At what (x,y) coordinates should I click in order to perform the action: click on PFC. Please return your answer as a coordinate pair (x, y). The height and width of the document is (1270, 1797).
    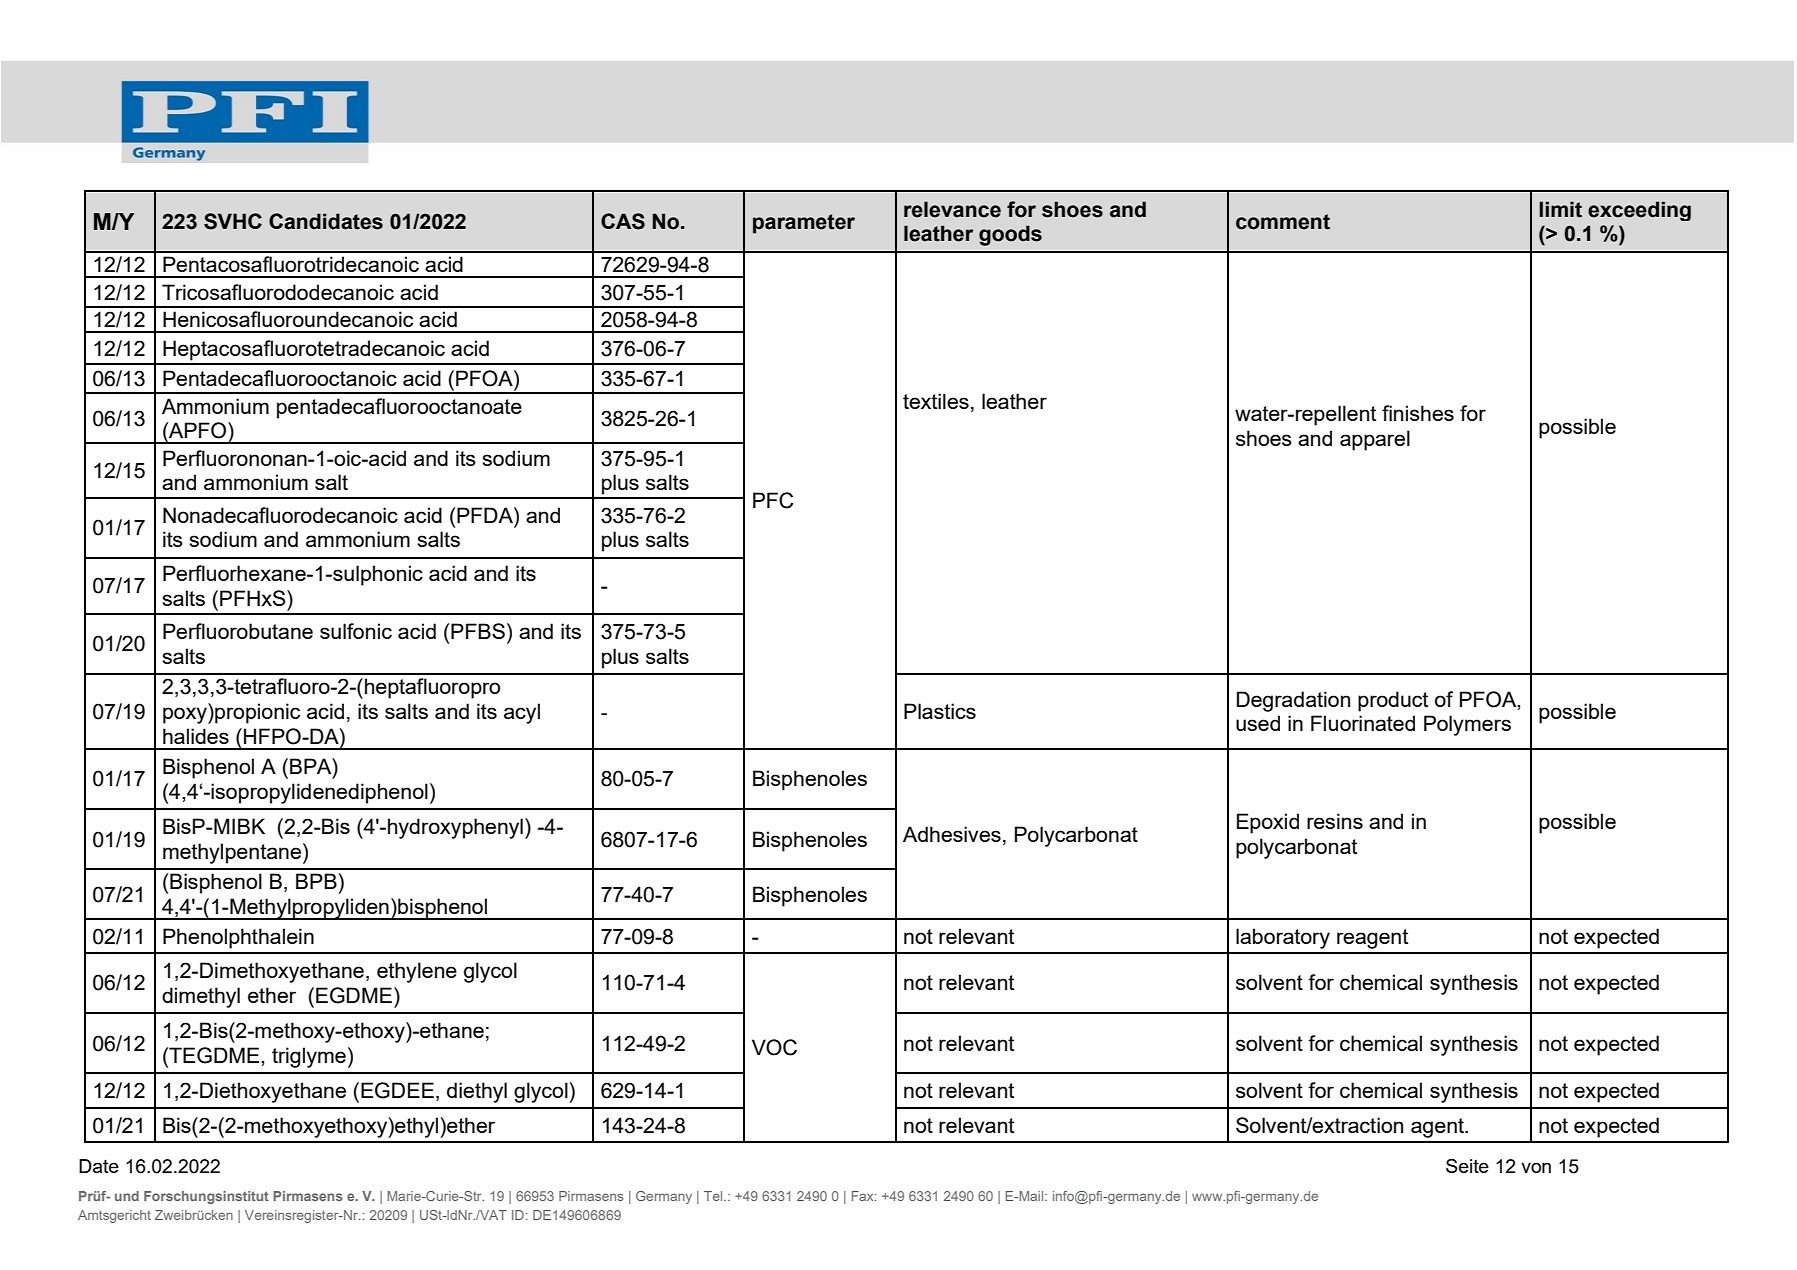
    Looking at the image, I should click on (773, 500).
